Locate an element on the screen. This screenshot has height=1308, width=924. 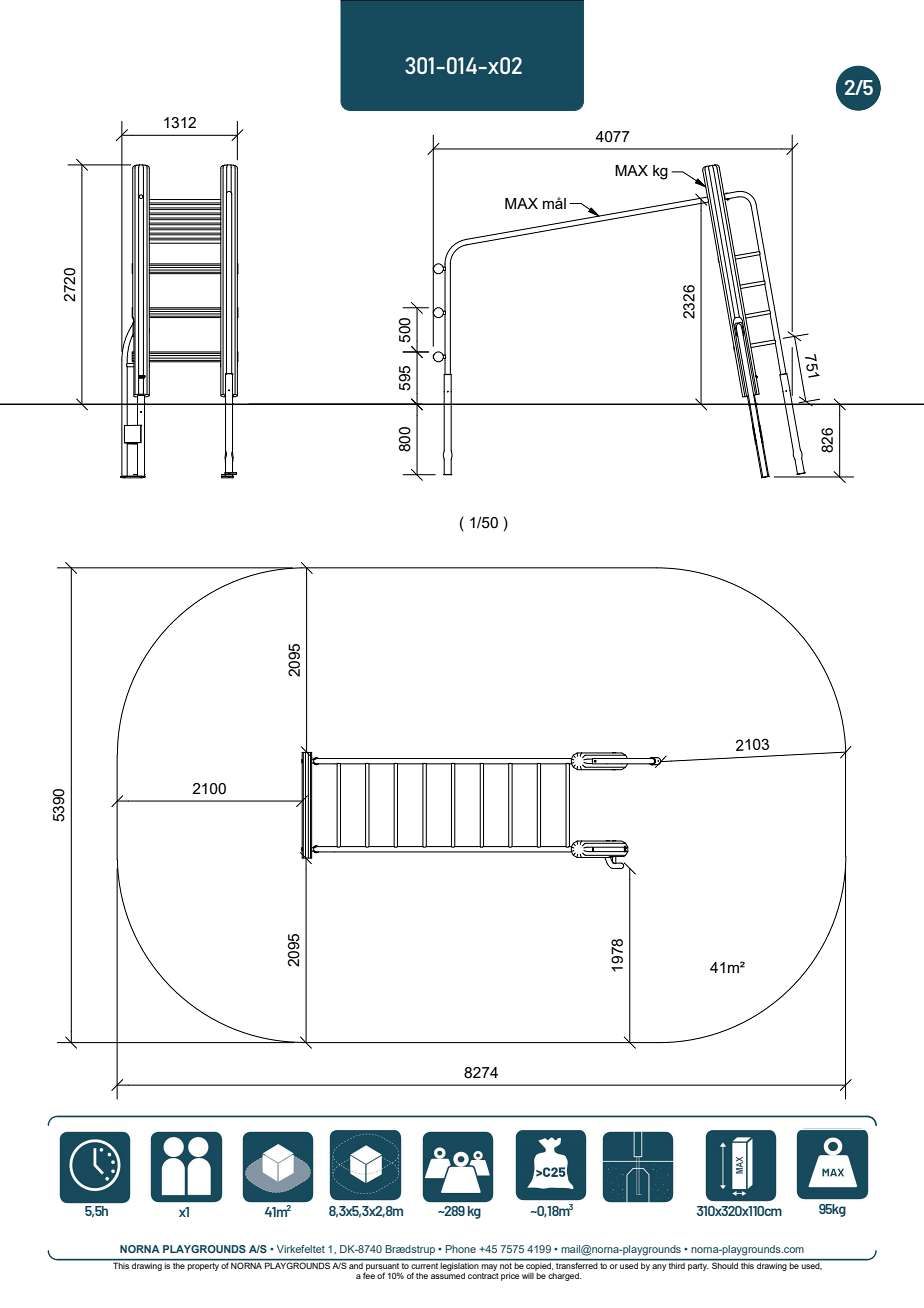
Phone is located at coordinates (460, 1249).
